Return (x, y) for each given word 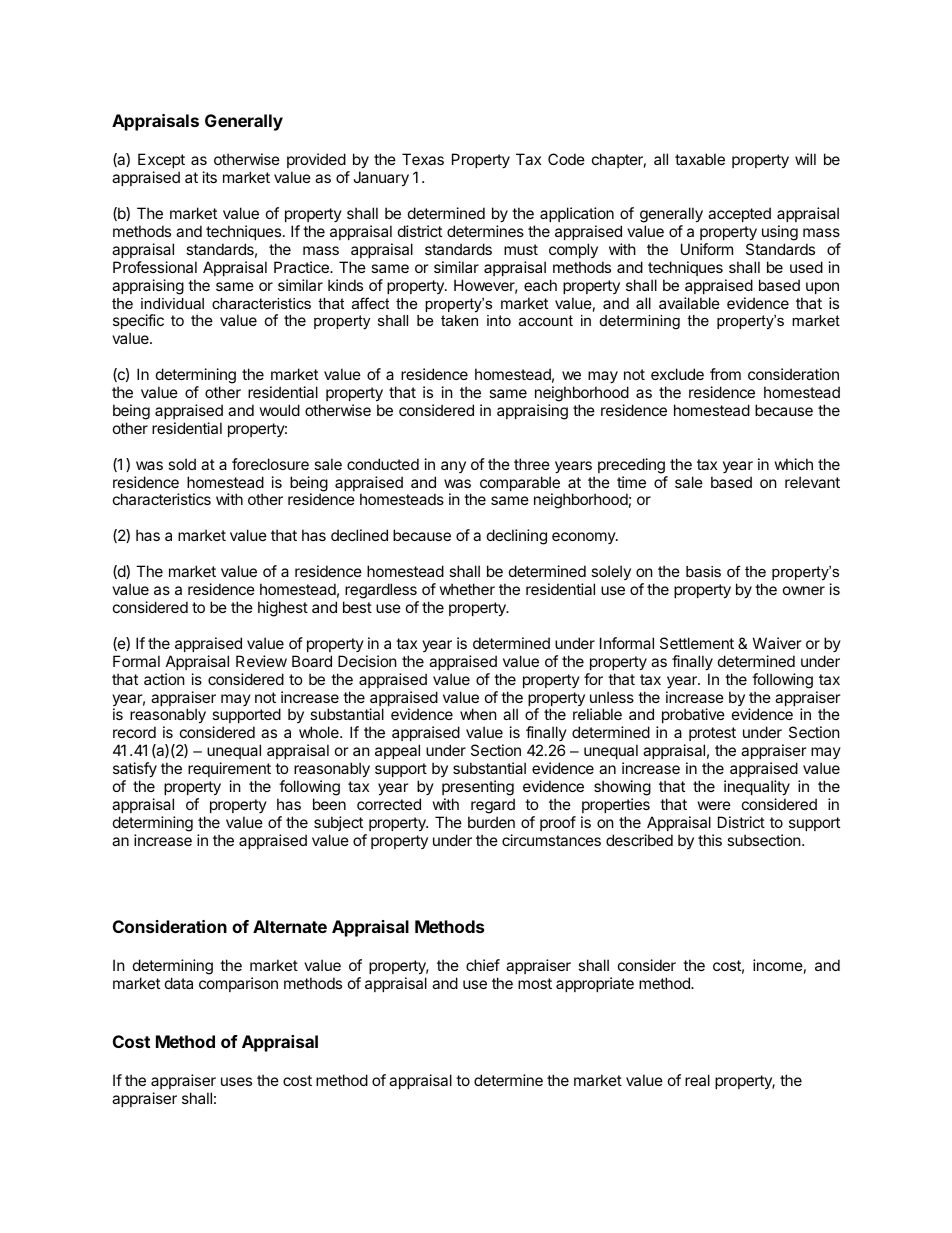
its (210, 177)
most (535, 983)
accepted (739, 214)
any (453, 467)
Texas (423, 159)
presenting (478, 788)
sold (182, 464)
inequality (757, 787)
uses (236, 1081)
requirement (229, 769)
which (794, 464)
